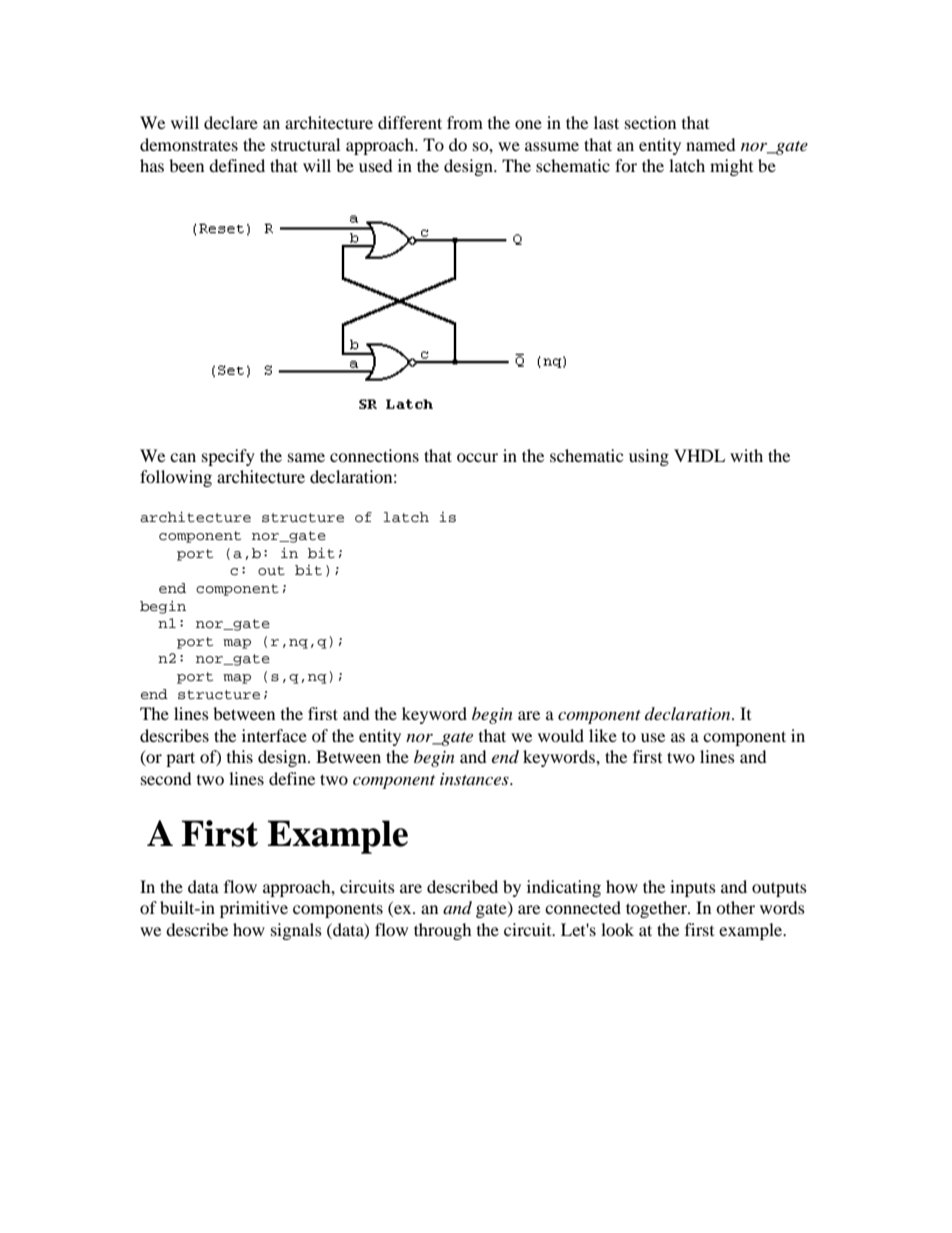 The image size is (952, 1233). What do you see at coordinates (693, 888) in the screenshot?
I see `inputs` at bounding box center [693, 888].
